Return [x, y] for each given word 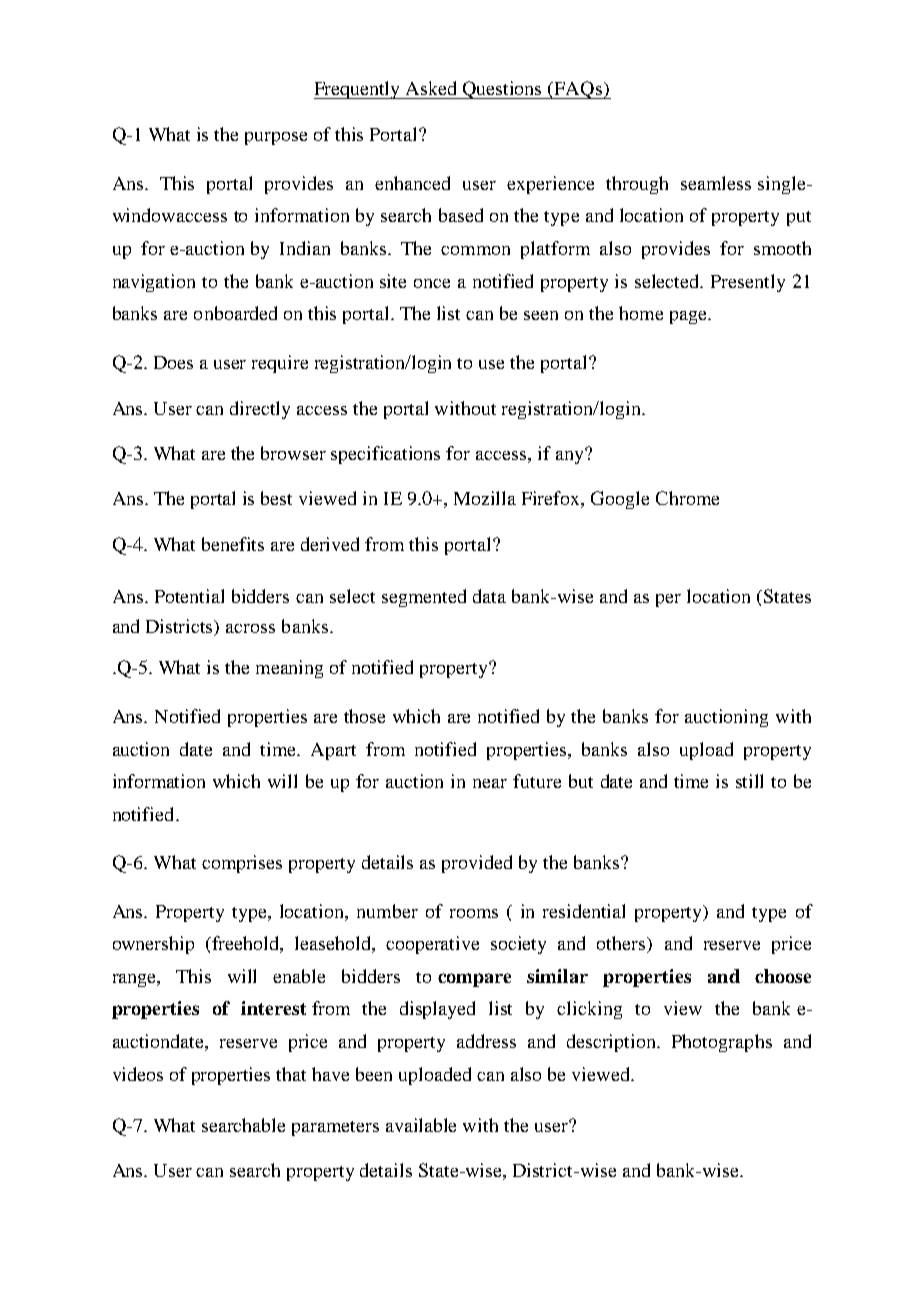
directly [260, 410]
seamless [716, 183]
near [490, 783]
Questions [503, 90]
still [749, 781]
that [291, 1074]
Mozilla [485, 498]
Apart [333, 751]
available [421, 1125]
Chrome [687, 498]
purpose [276, 138]
